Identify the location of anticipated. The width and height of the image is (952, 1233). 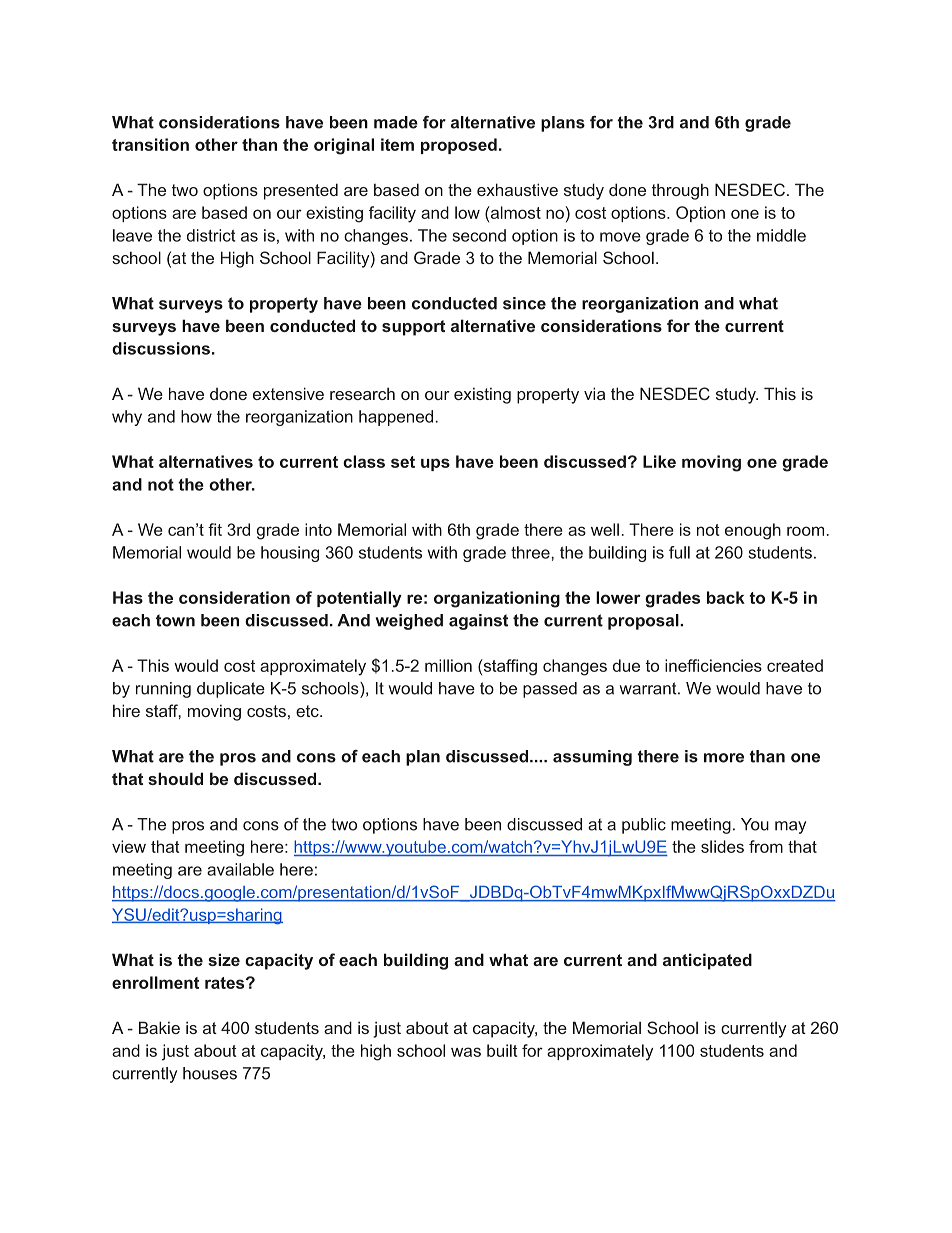
(707, 961).
